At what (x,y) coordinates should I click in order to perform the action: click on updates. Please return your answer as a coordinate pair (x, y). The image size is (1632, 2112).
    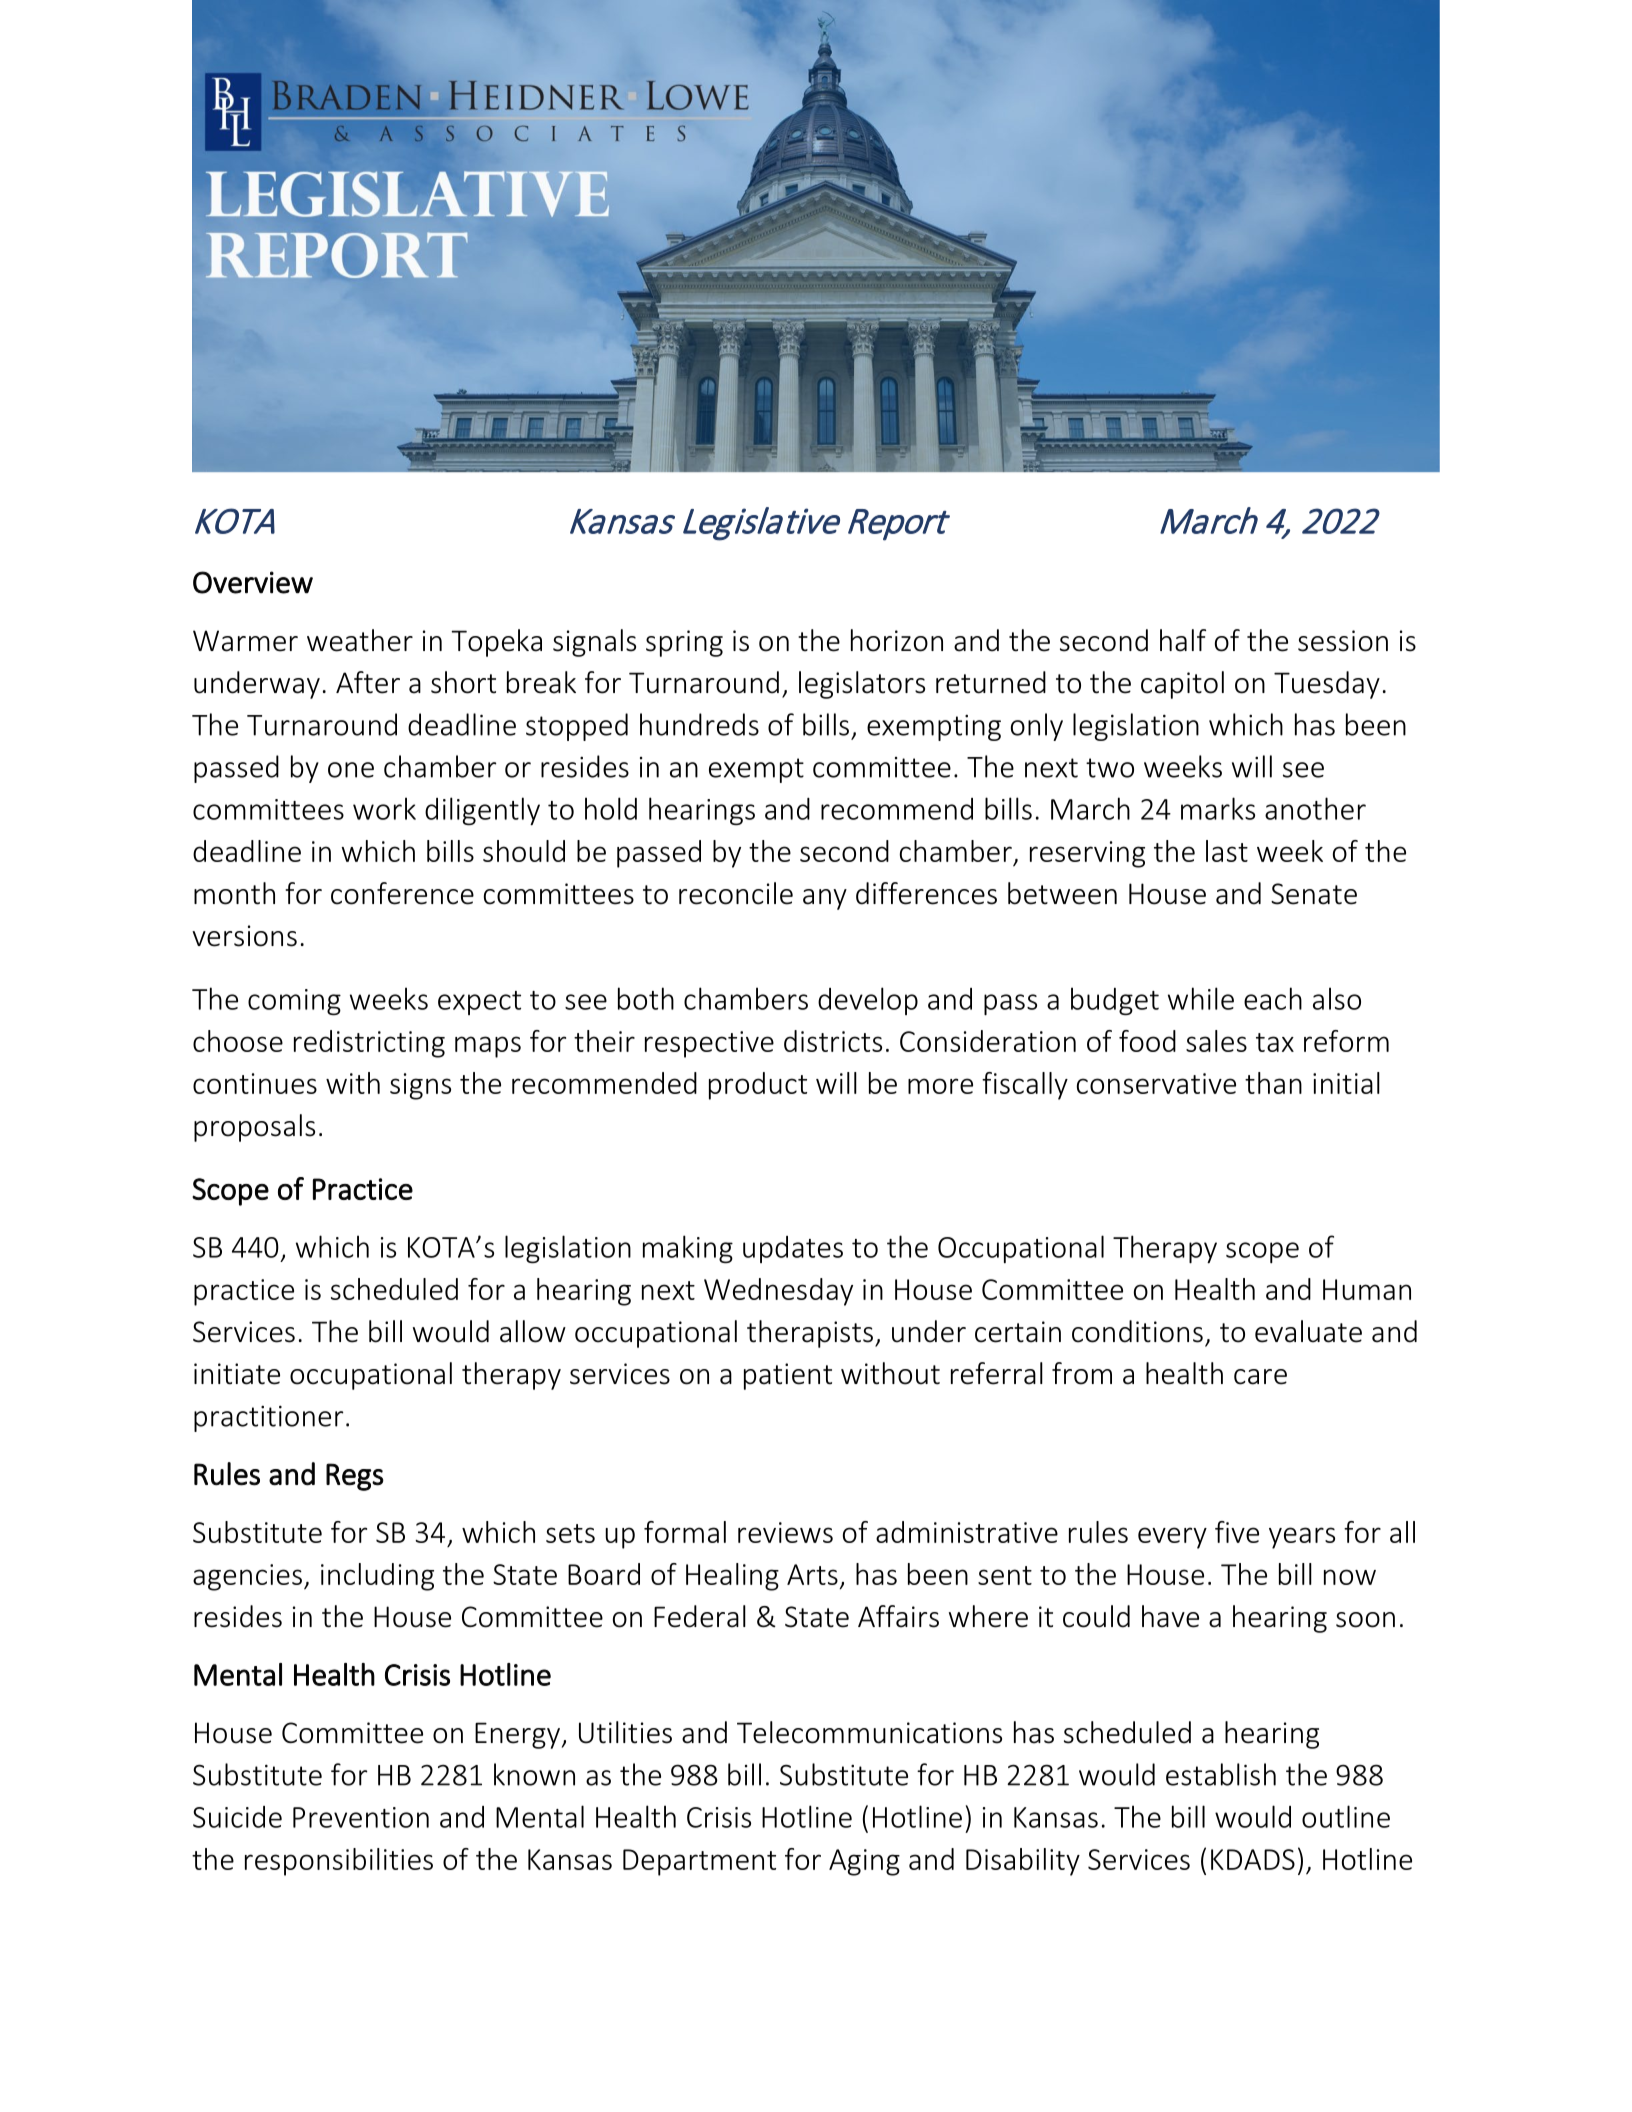
    Looking at the image, I should click on (793, 1249).
